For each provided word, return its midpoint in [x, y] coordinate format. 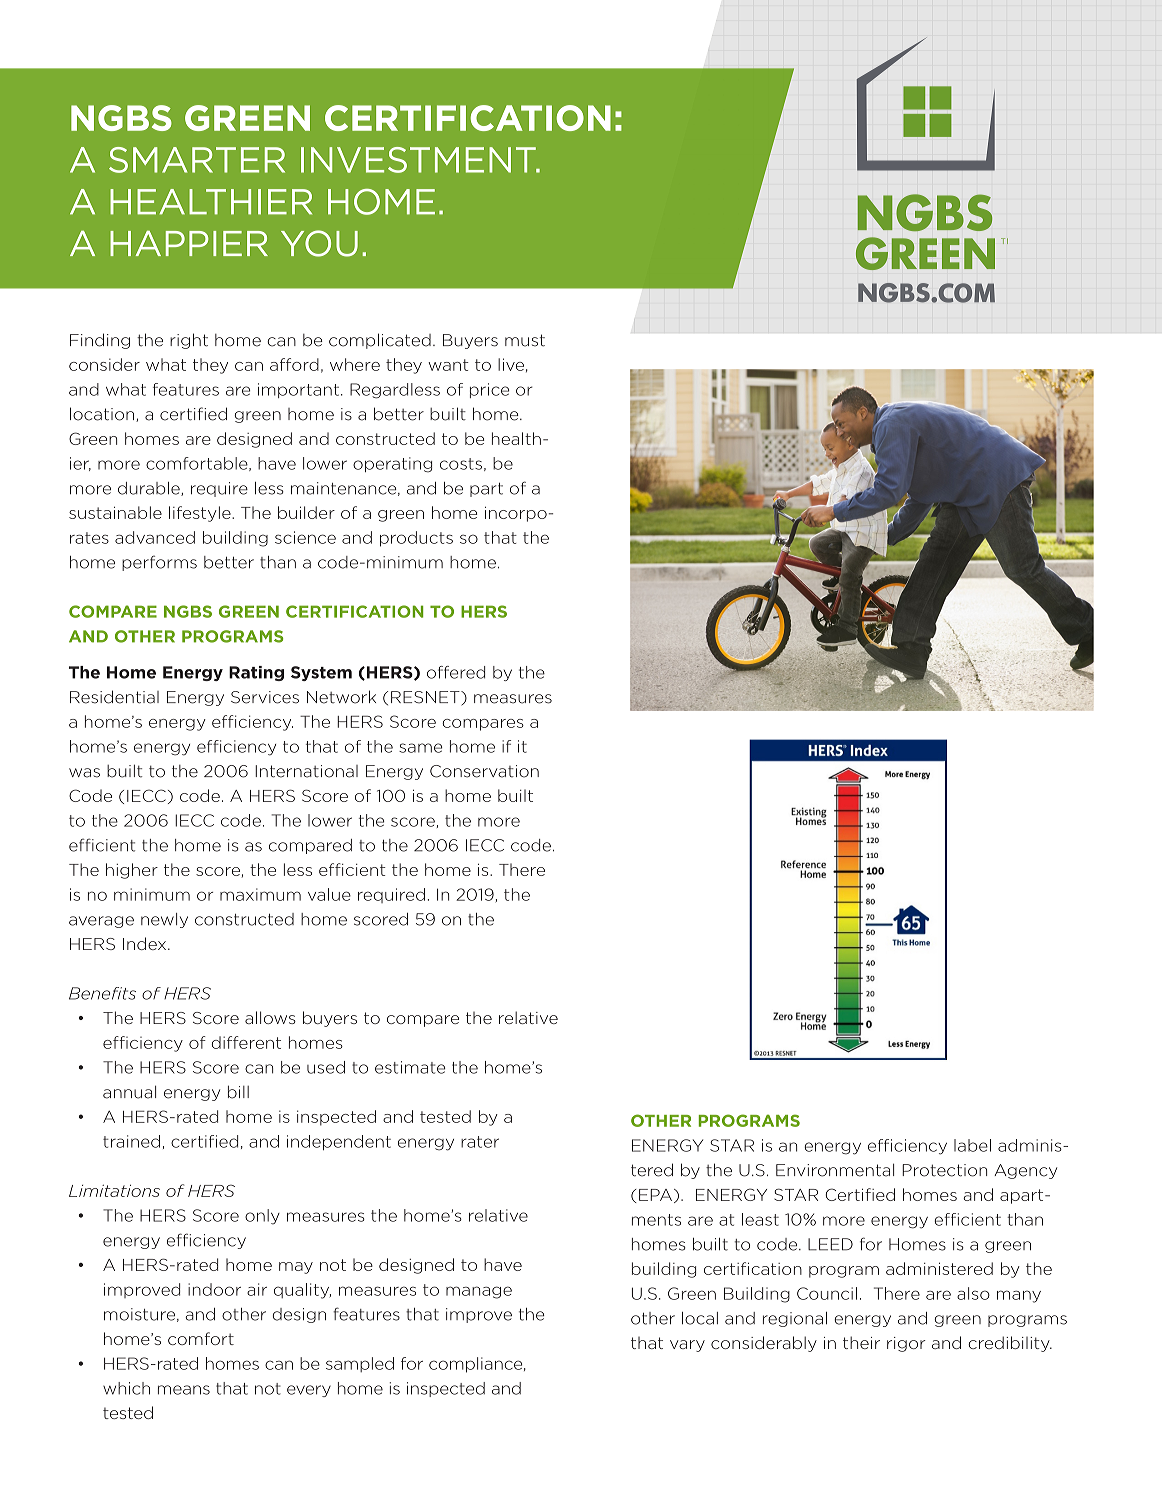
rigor [906, 1344]
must [525, 340]
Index [146, 943]
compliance [477, 1365]
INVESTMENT [419, 160]
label [972, 1145]
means [184, 1390]
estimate [410, 1067]
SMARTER [197, 160]
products [416, 539]
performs [159, 563]
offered [456, 672]
